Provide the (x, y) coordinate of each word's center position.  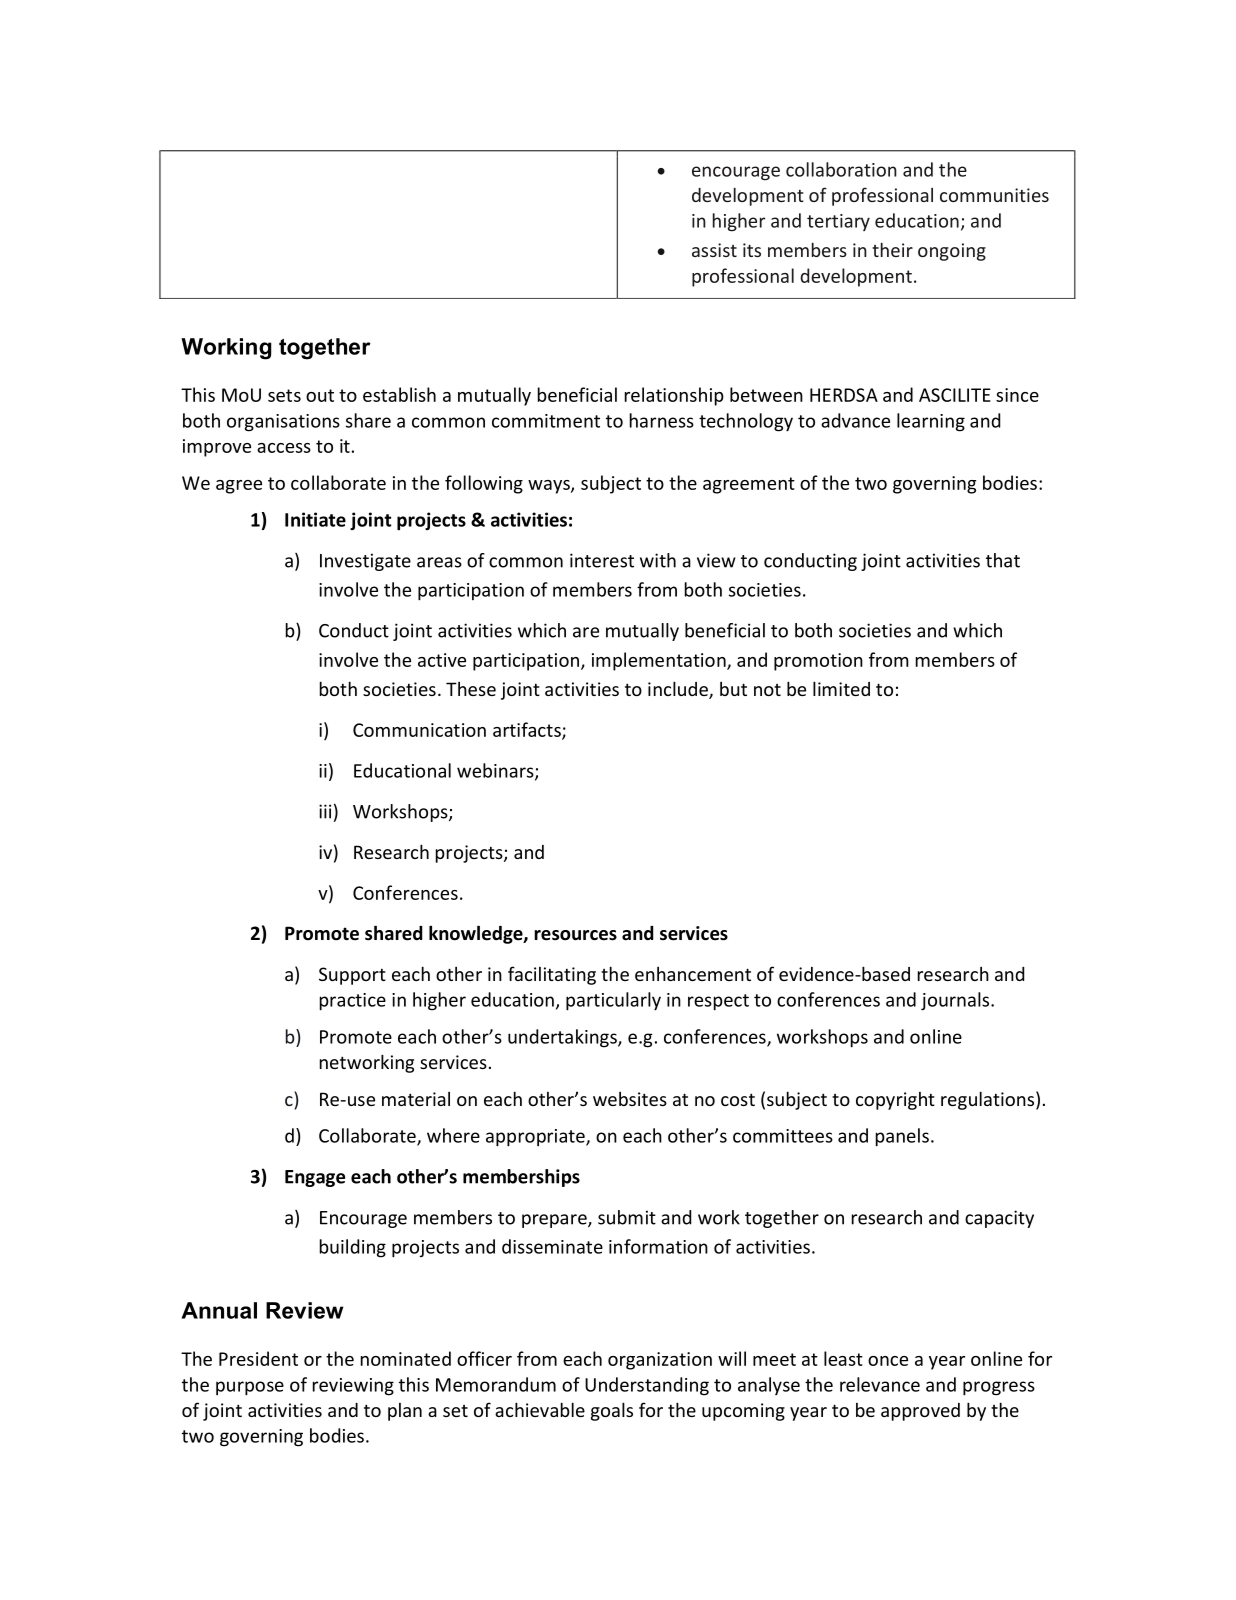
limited (841, 688)
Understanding (647, 1386)
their (892, 249)
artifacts (528, 730)
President (258, 1358)
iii (325, 811)
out (320, 395)
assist (714, 250)
